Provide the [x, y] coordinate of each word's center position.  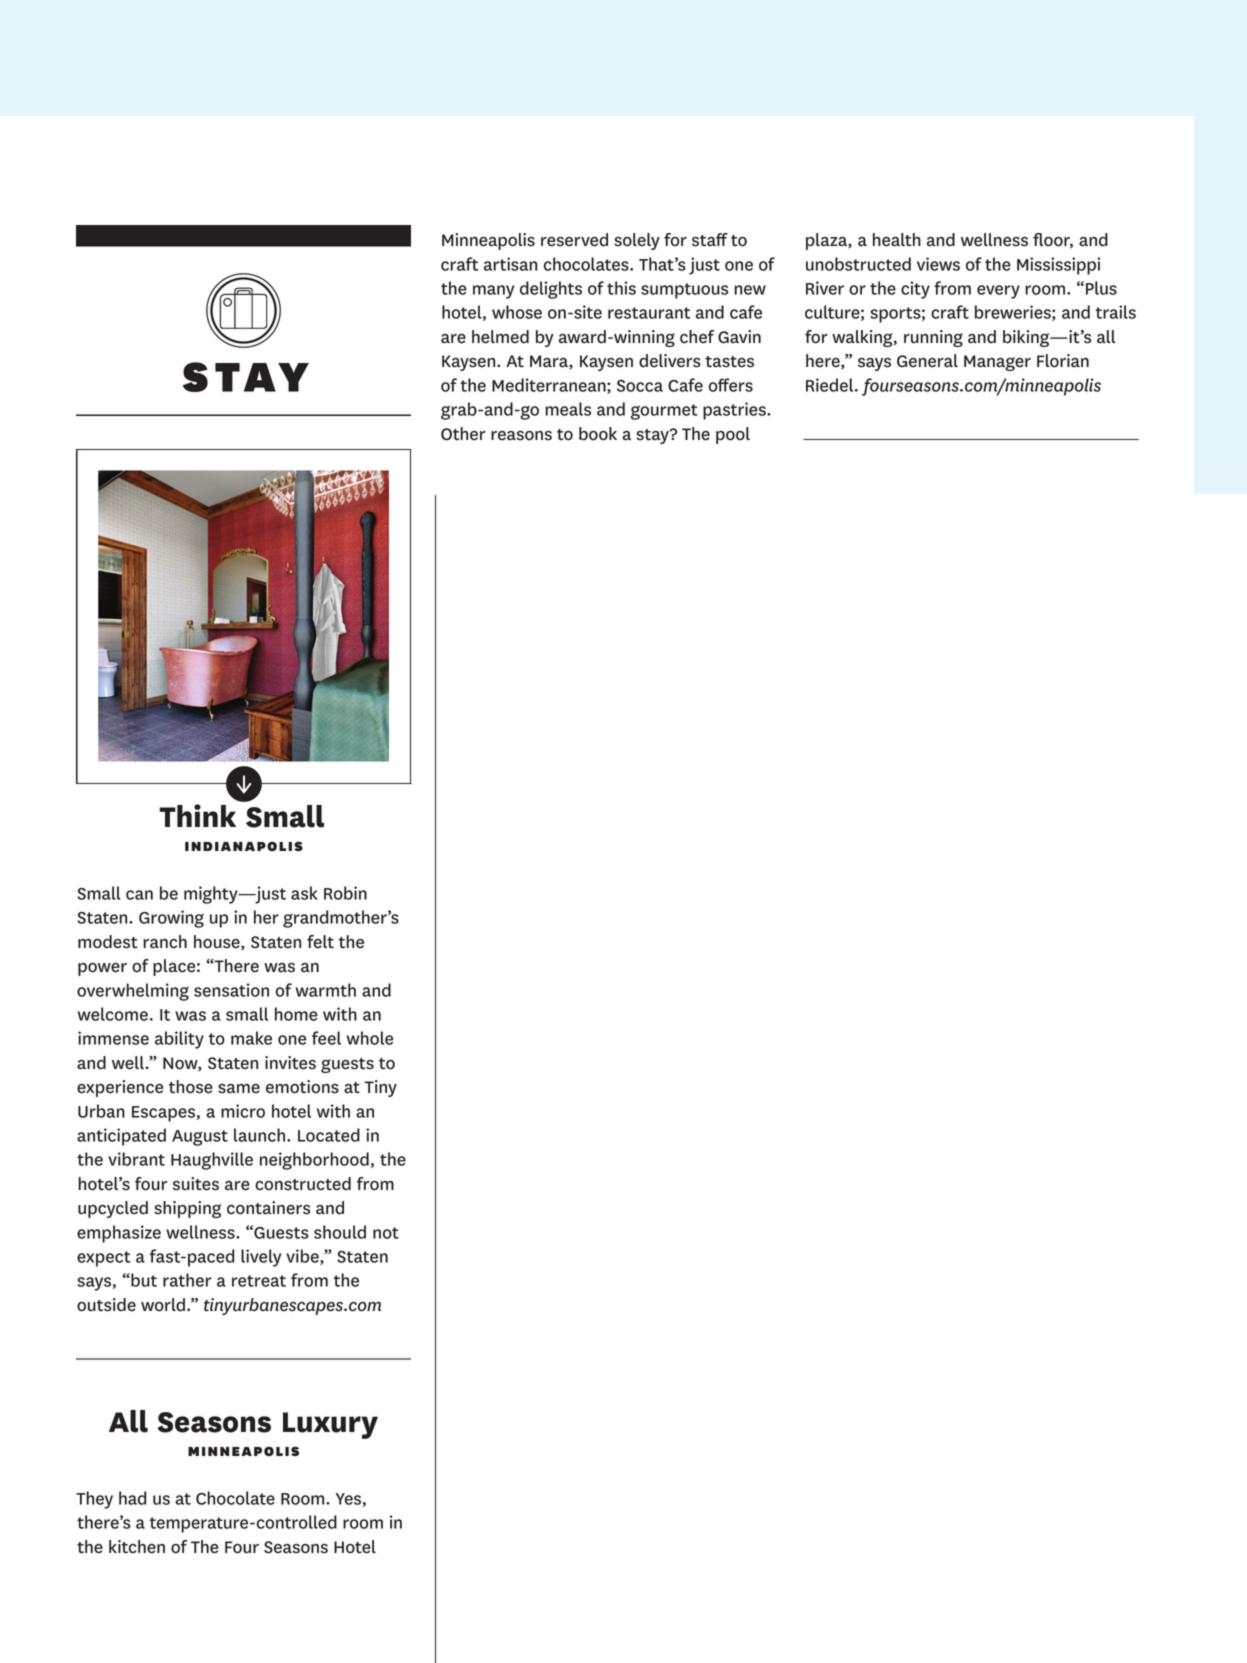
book [598, 434]
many [493, 292]
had [132, 1498]
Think [197, 815]
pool [733, 435]
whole [370, 1038]
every [998, 292]
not [386, 1233]
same [239, 1089]
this [621, 288]
